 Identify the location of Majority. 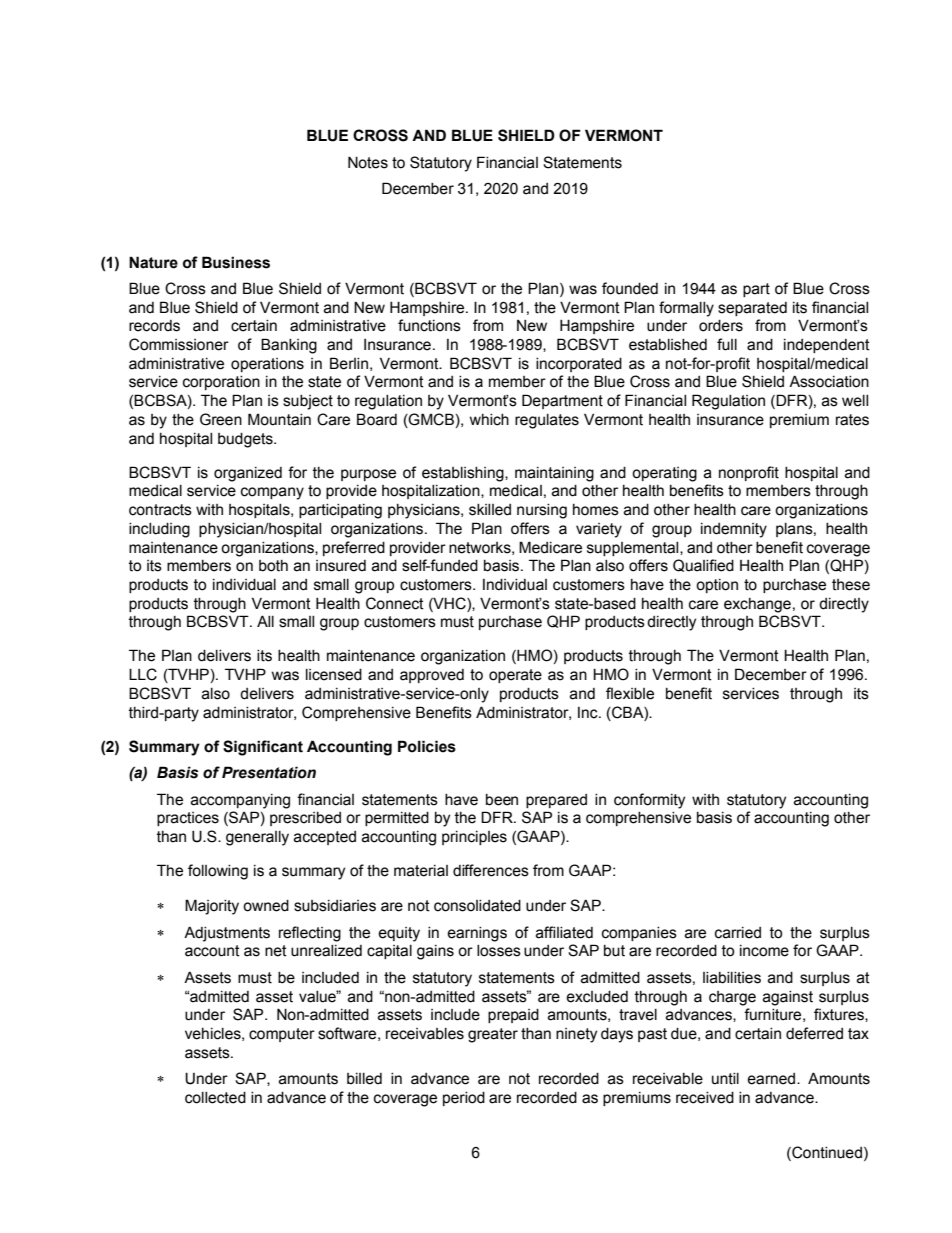
(212, 907).
